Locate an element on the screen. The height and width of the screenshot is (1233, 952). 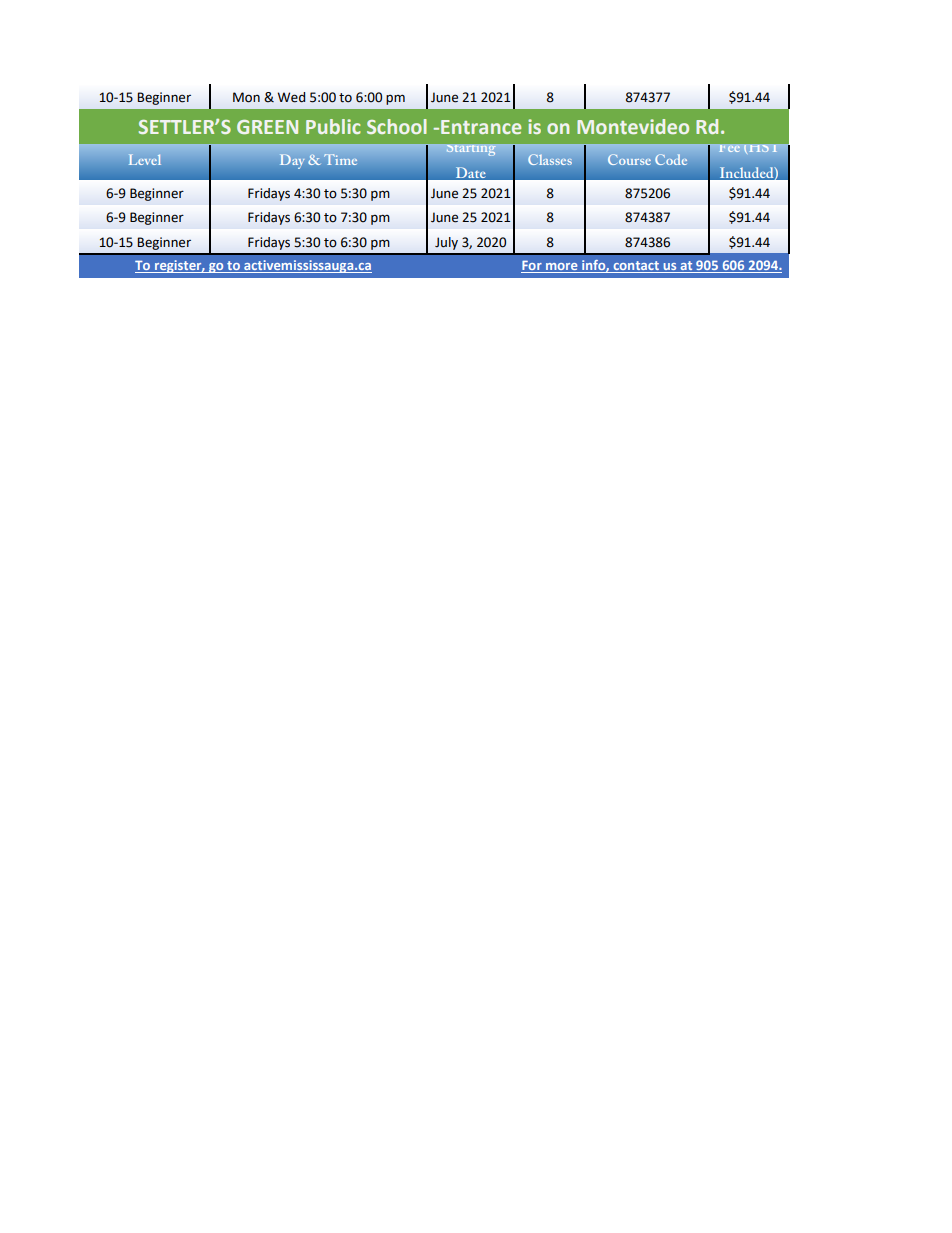
Code is located at coordinates (671, 159).
